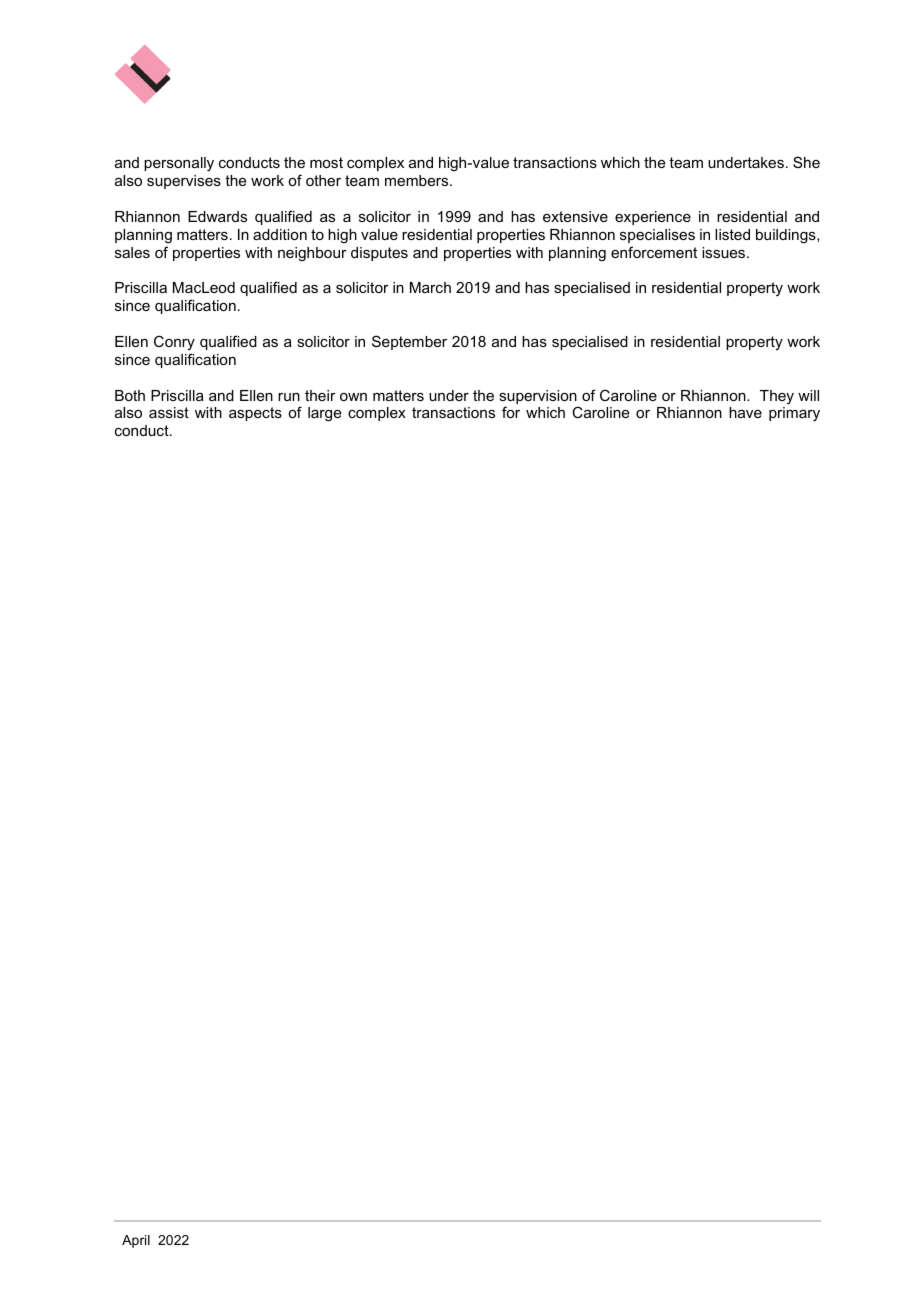 This page has height=1308, width=924. What do you see at coordinates (324, 414) in the page?
I see `large` at bounding box center [324, 414].
